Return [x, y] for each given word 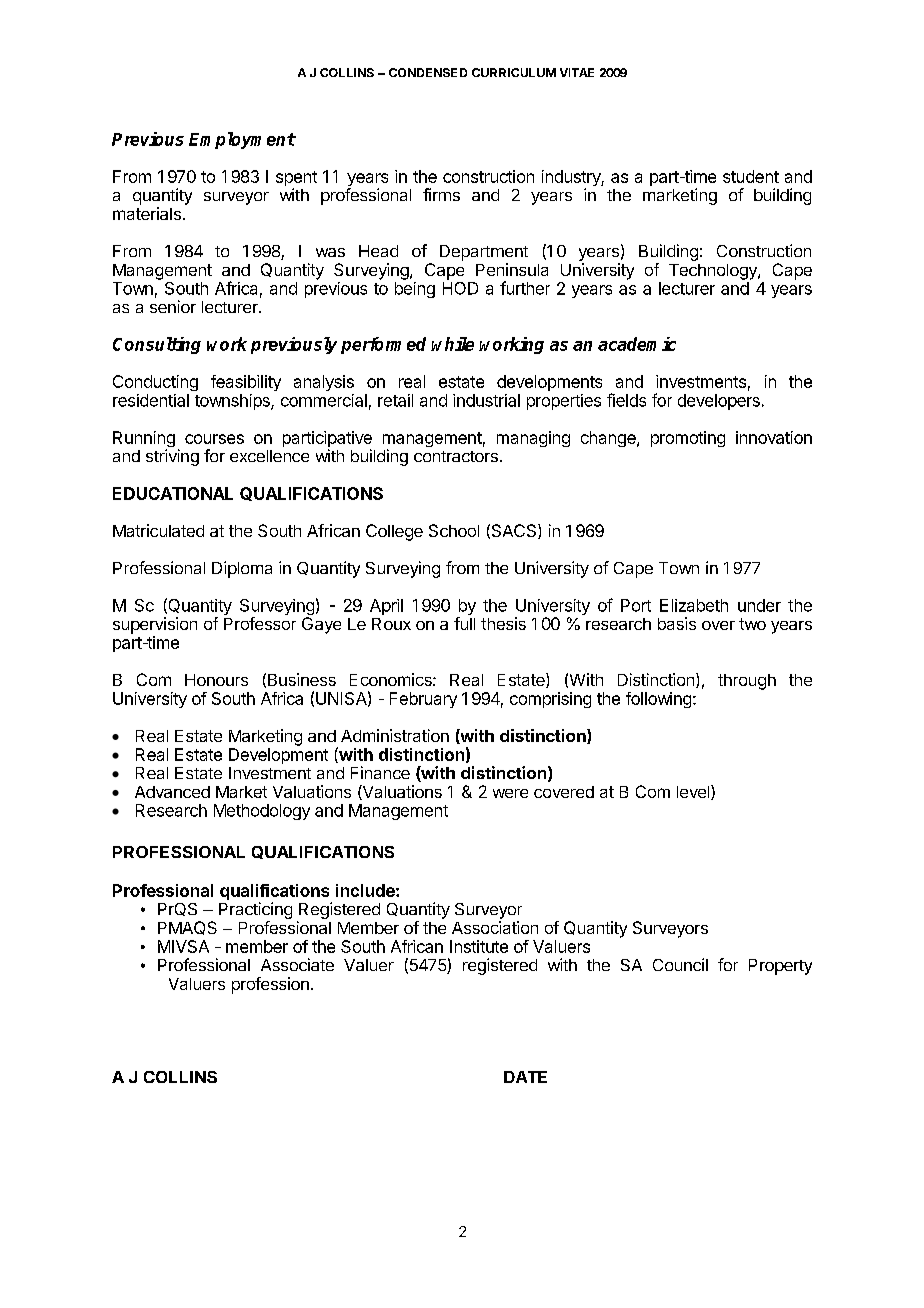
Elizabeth [694, 605]
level [694, 792]
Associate [297, 964]
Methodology [262, 812]
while [452, 344]
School [454, 530]
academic [637, 344]
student [751, 176]
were [510, 793]
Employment [242, 140]
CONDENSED [428, 72]
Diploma [242, 569]
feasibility [246, 383]
